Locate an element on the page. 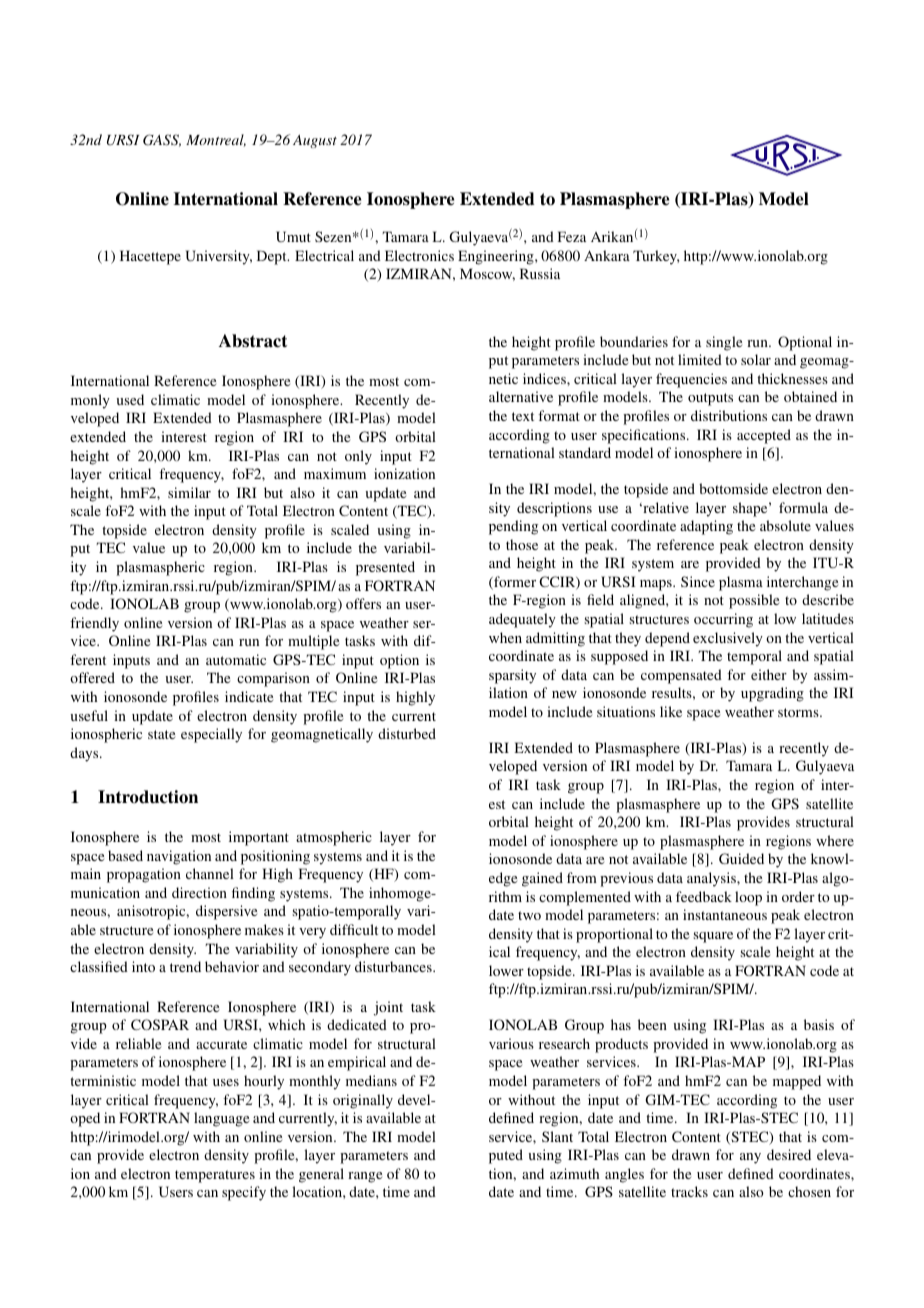 The image size is (924, 1308). Montreal is located at coordinates (216, 140).
